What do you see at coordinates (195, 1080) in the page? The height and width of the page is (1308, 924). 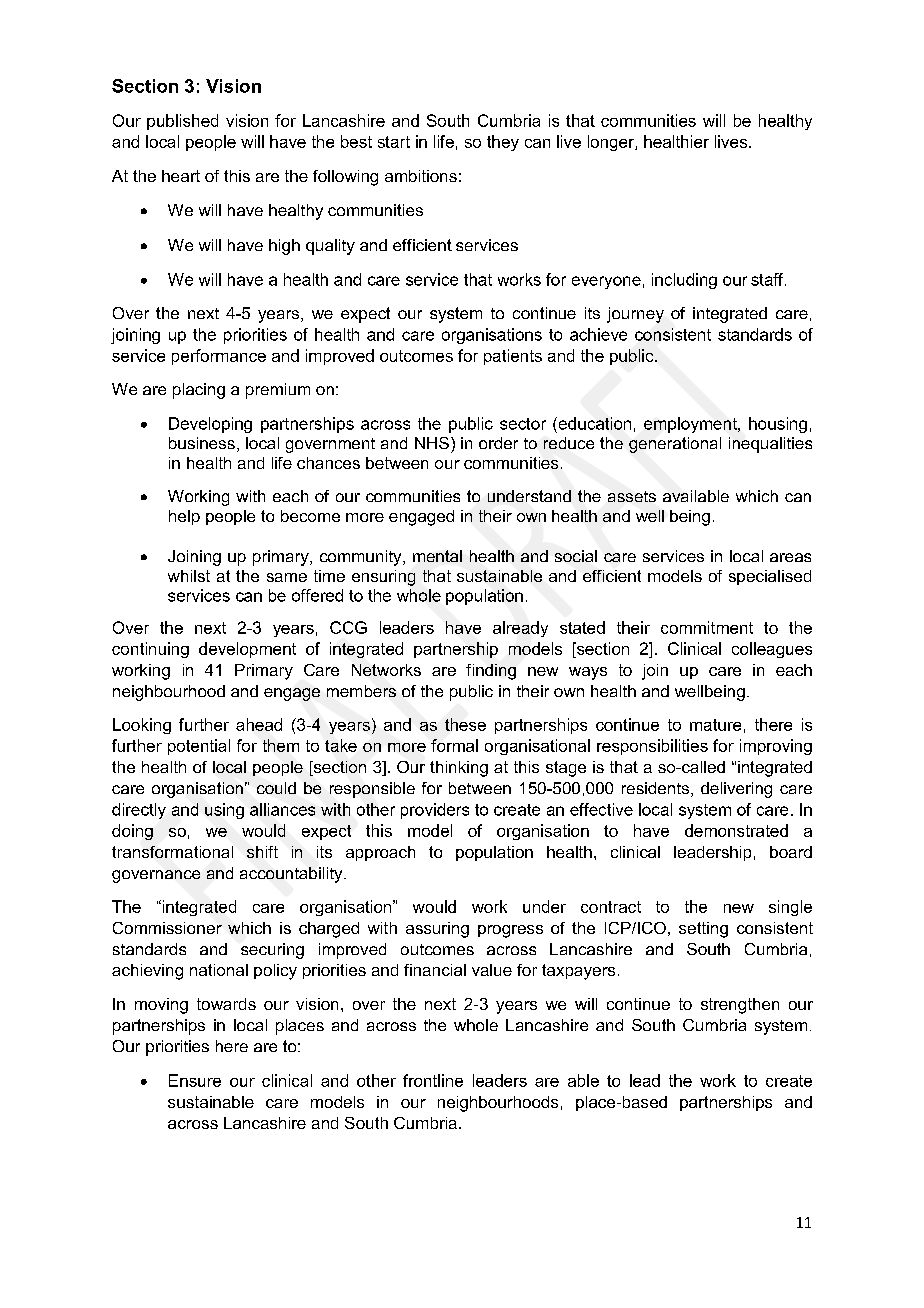 I see `Ensure` at bounding box center [195, 1080].
